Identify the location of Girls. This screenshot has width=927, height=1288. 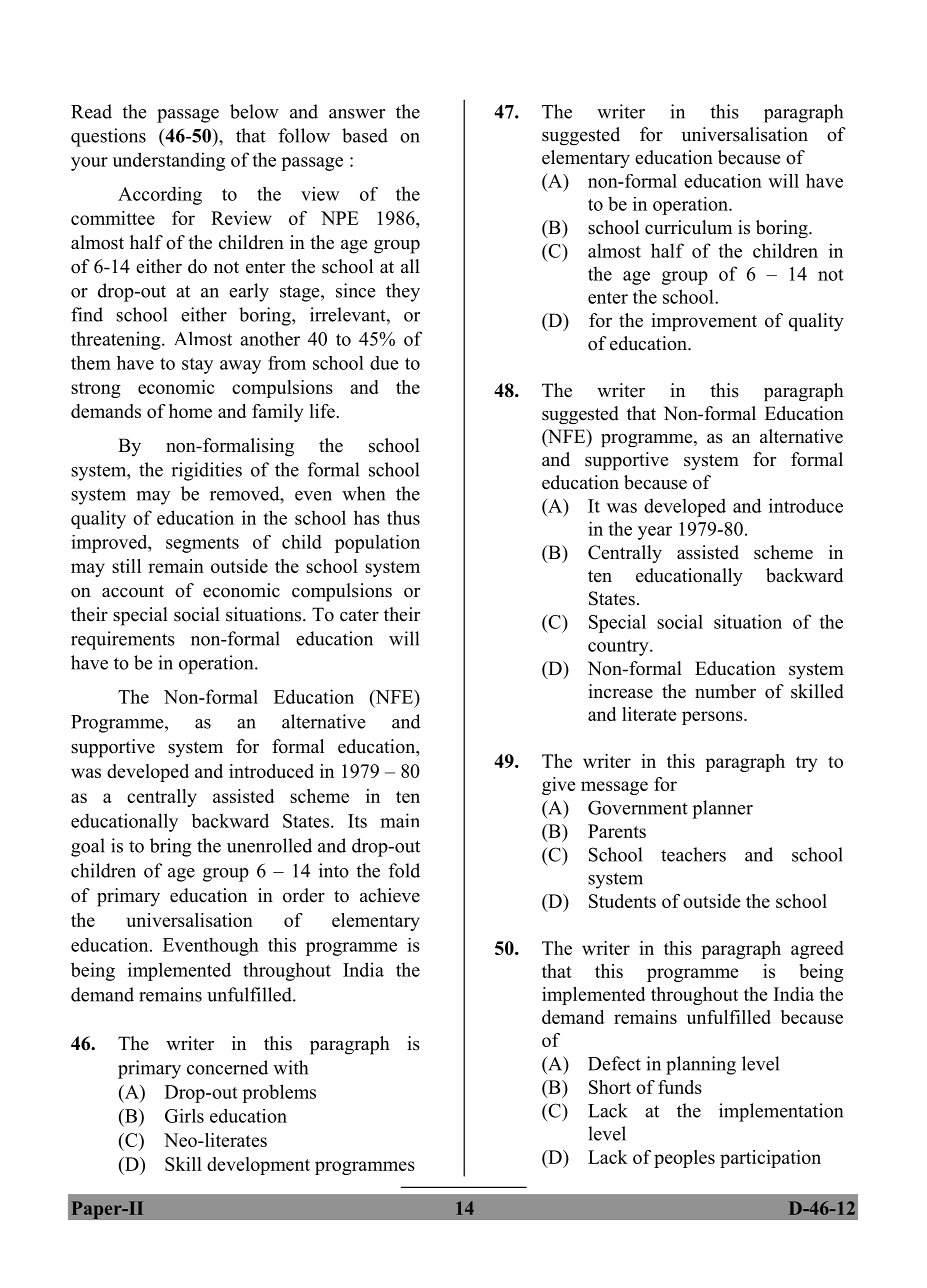
(184, 1116).
